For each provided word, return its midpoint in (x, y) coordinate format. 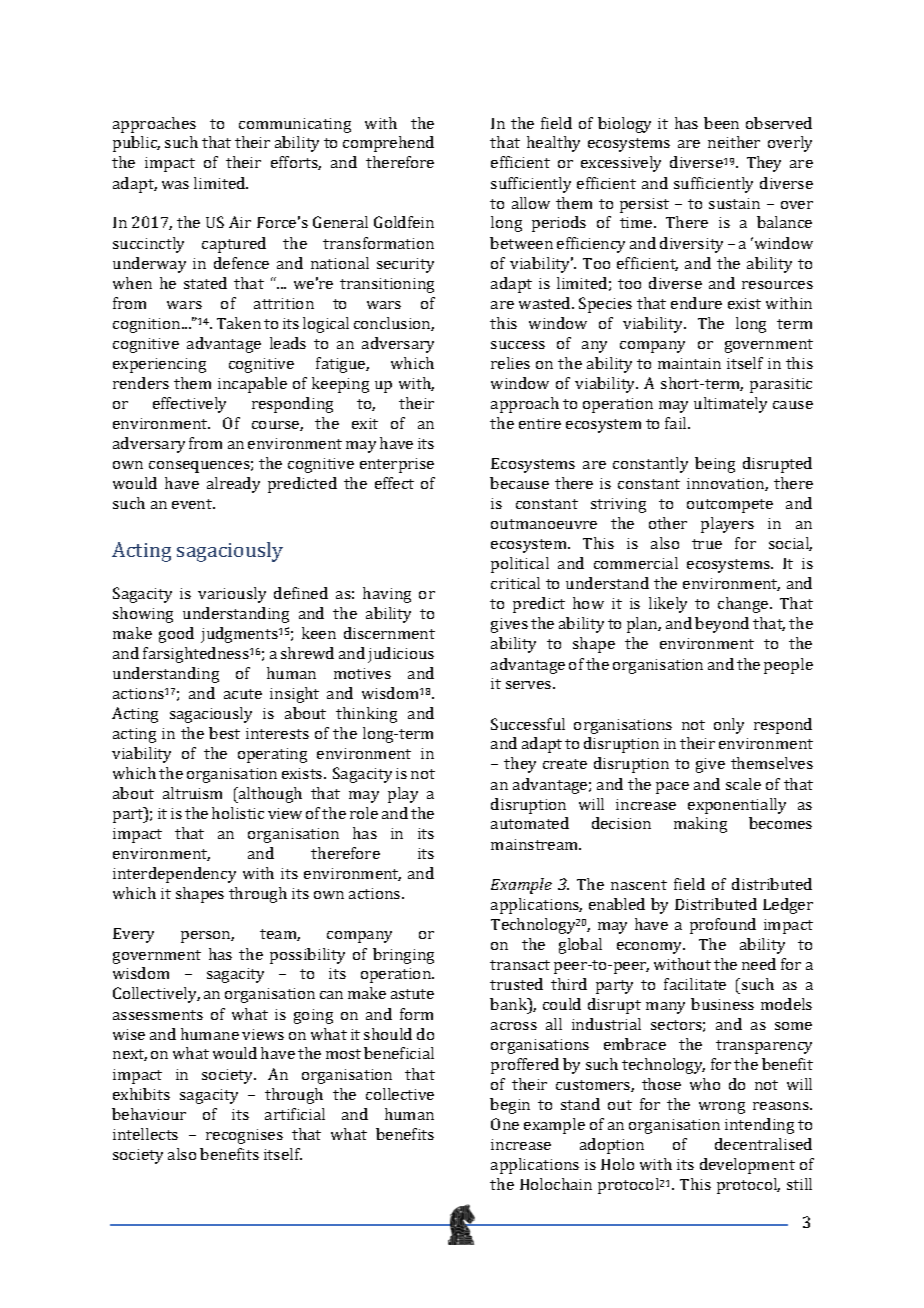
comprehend (388, 144)
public (136, 144)
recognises (244, 1136)
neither (734, 142)
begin (510, 1106)
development (747, 1166)
